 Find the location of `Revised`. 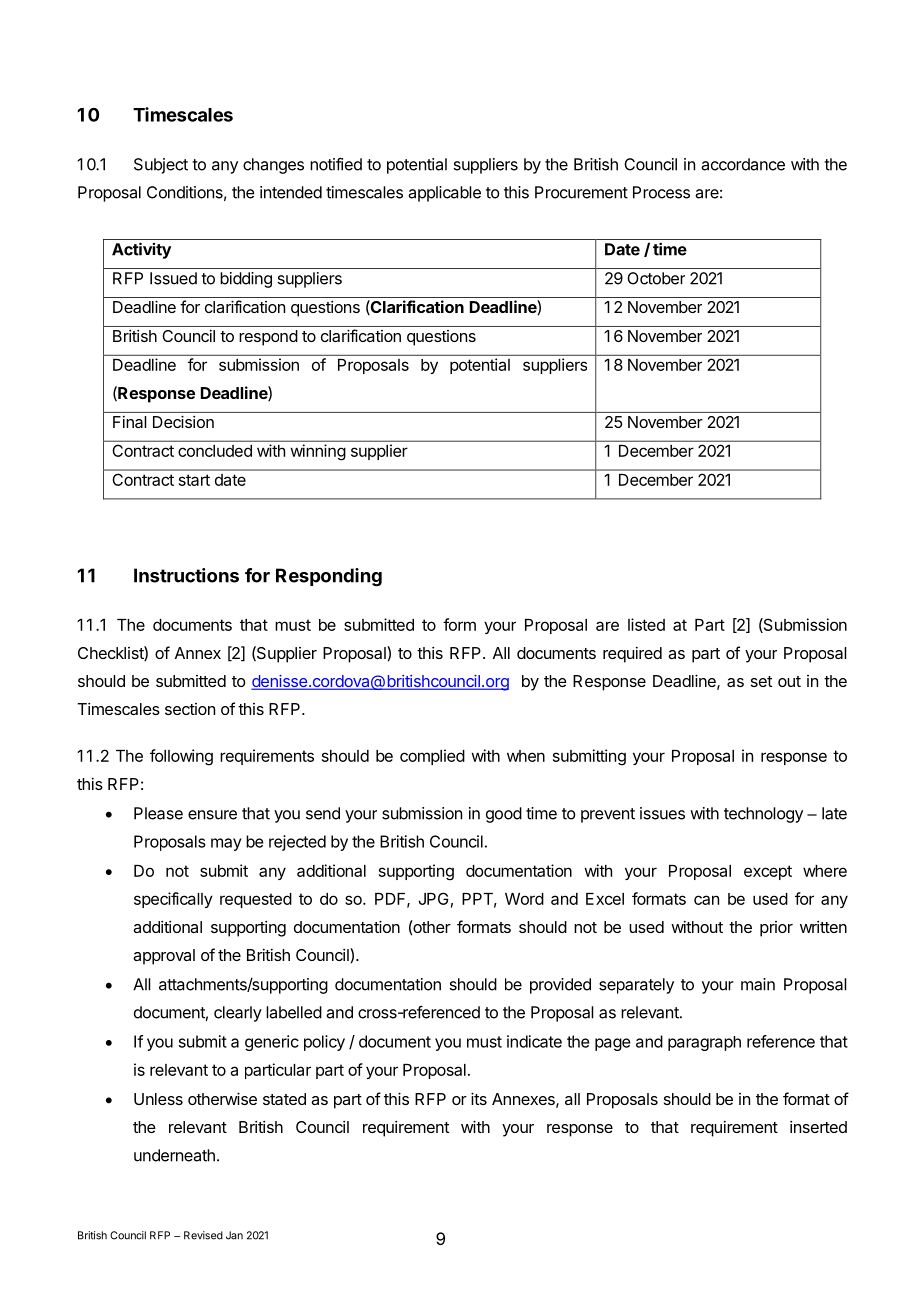

Revised is located at coordinates (203, 1235).
